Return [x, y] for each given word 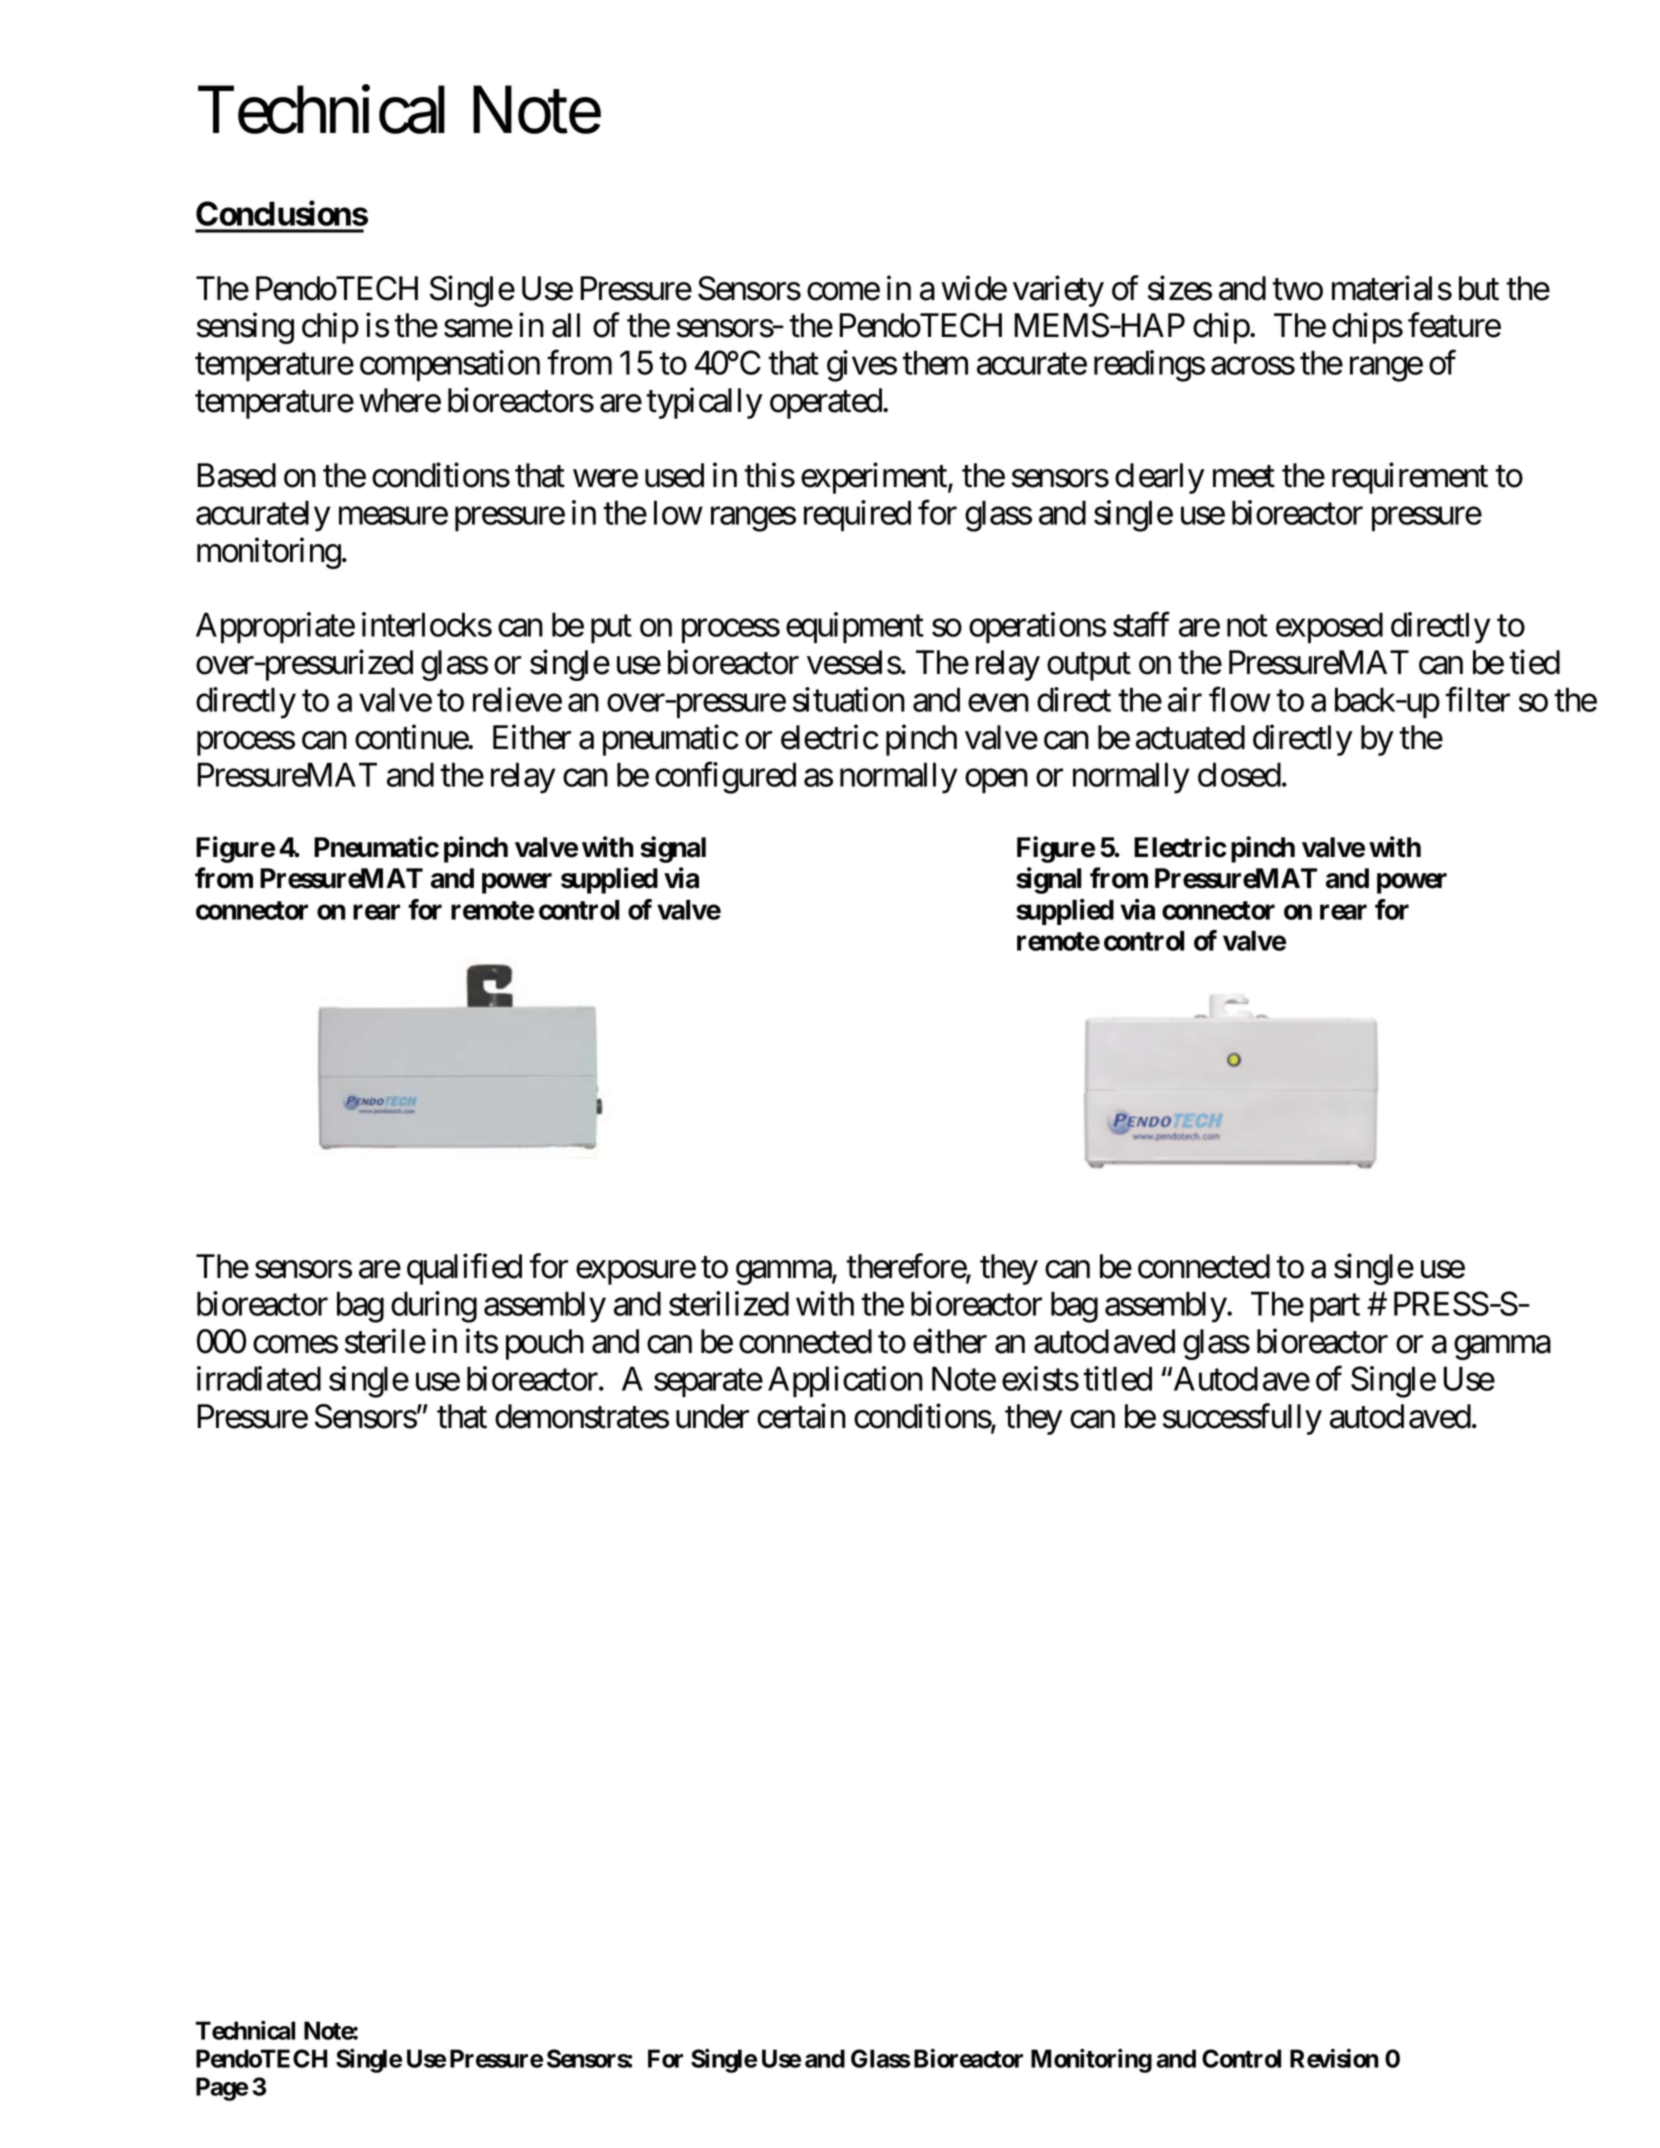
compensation [450, 365]
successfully [1242, 1419]
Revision [1334, 2058]
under [712, 1416]
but [1479, 288]
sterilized [729, 1303]
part [1335, 1308]
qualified [464, 1269]
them [935, 362]
